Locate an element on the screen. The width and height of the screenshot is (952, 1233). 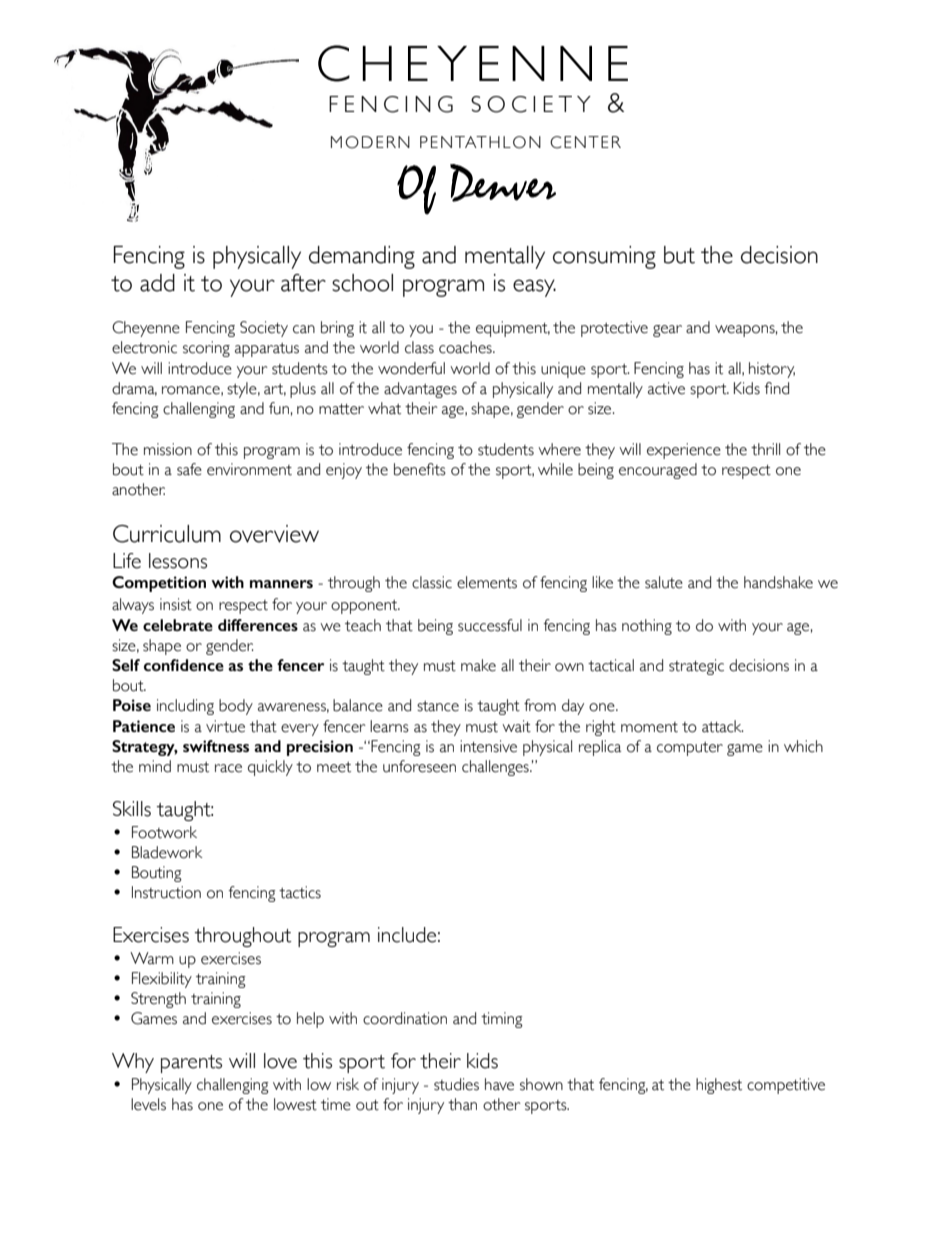
studies is located at coordinates (456, 1084).
